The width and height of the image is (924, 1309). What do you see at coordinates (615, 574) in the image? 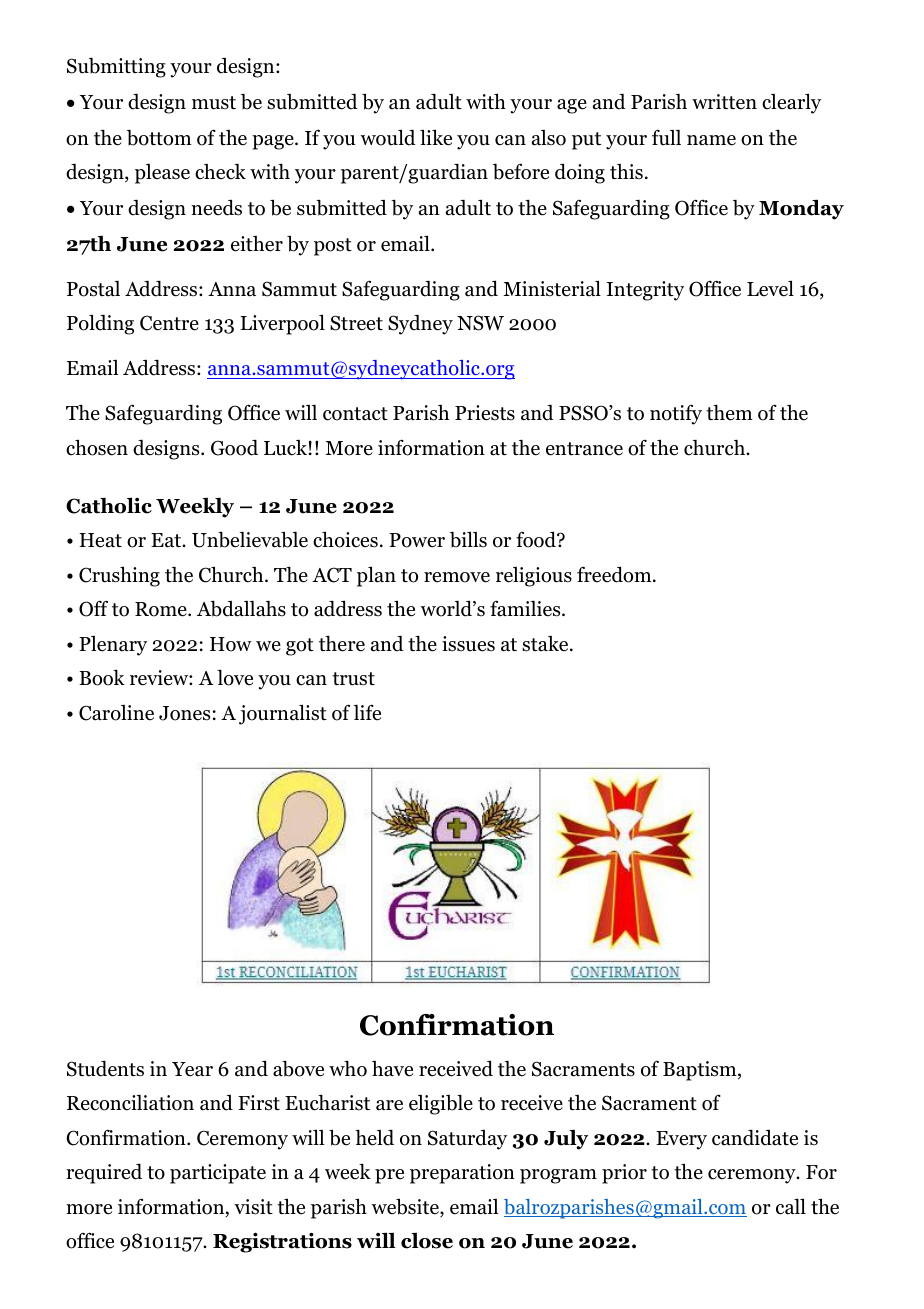
I see `freedom` at bounding box center [615, 574].
